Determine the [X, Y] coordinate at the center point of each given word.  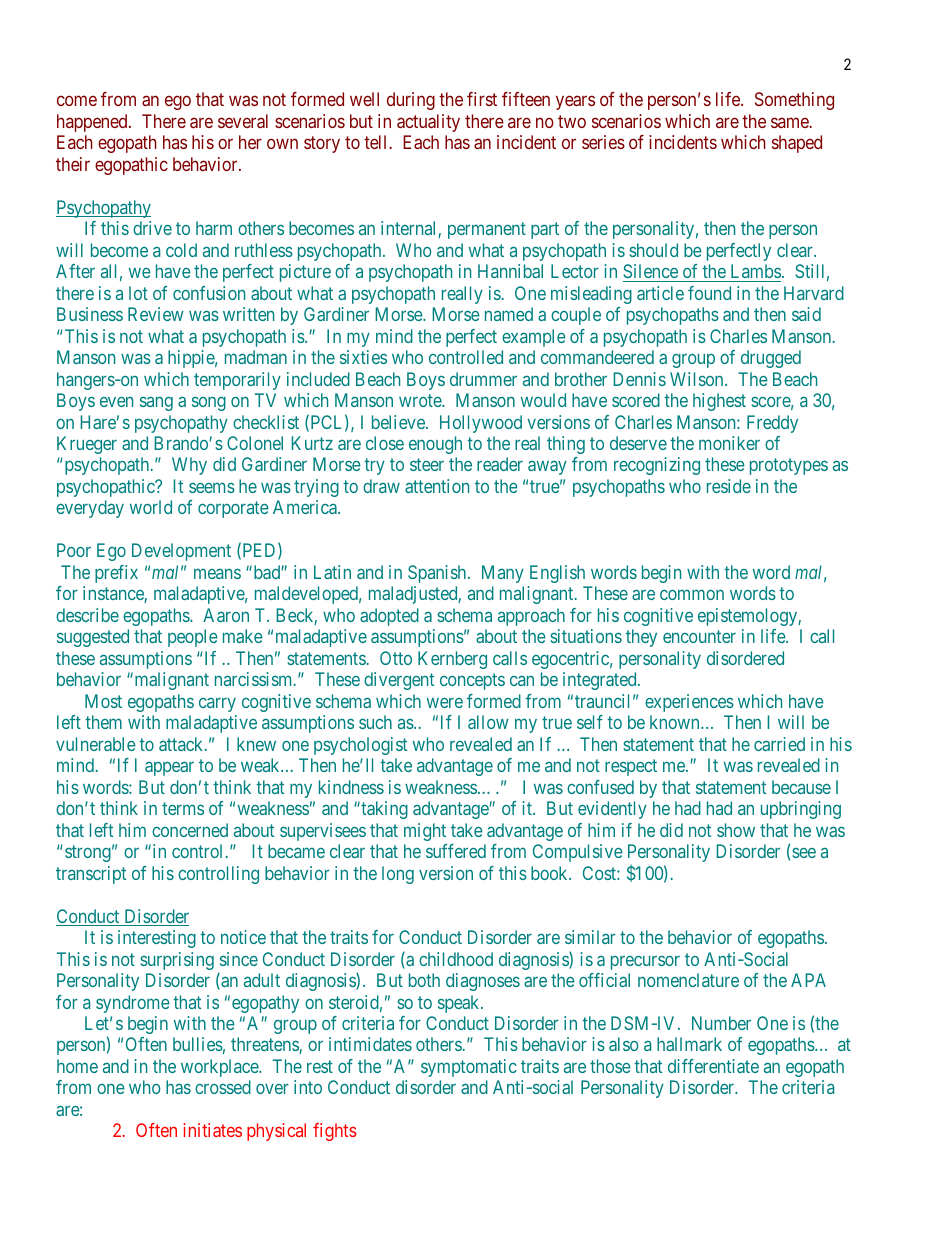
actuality [428, 123]
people [193, 638]
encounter [699, 637]
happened [93, 123]
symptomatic [469, 1068]
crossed [223, 1087]
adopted [389, 617]
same [791, 122]
